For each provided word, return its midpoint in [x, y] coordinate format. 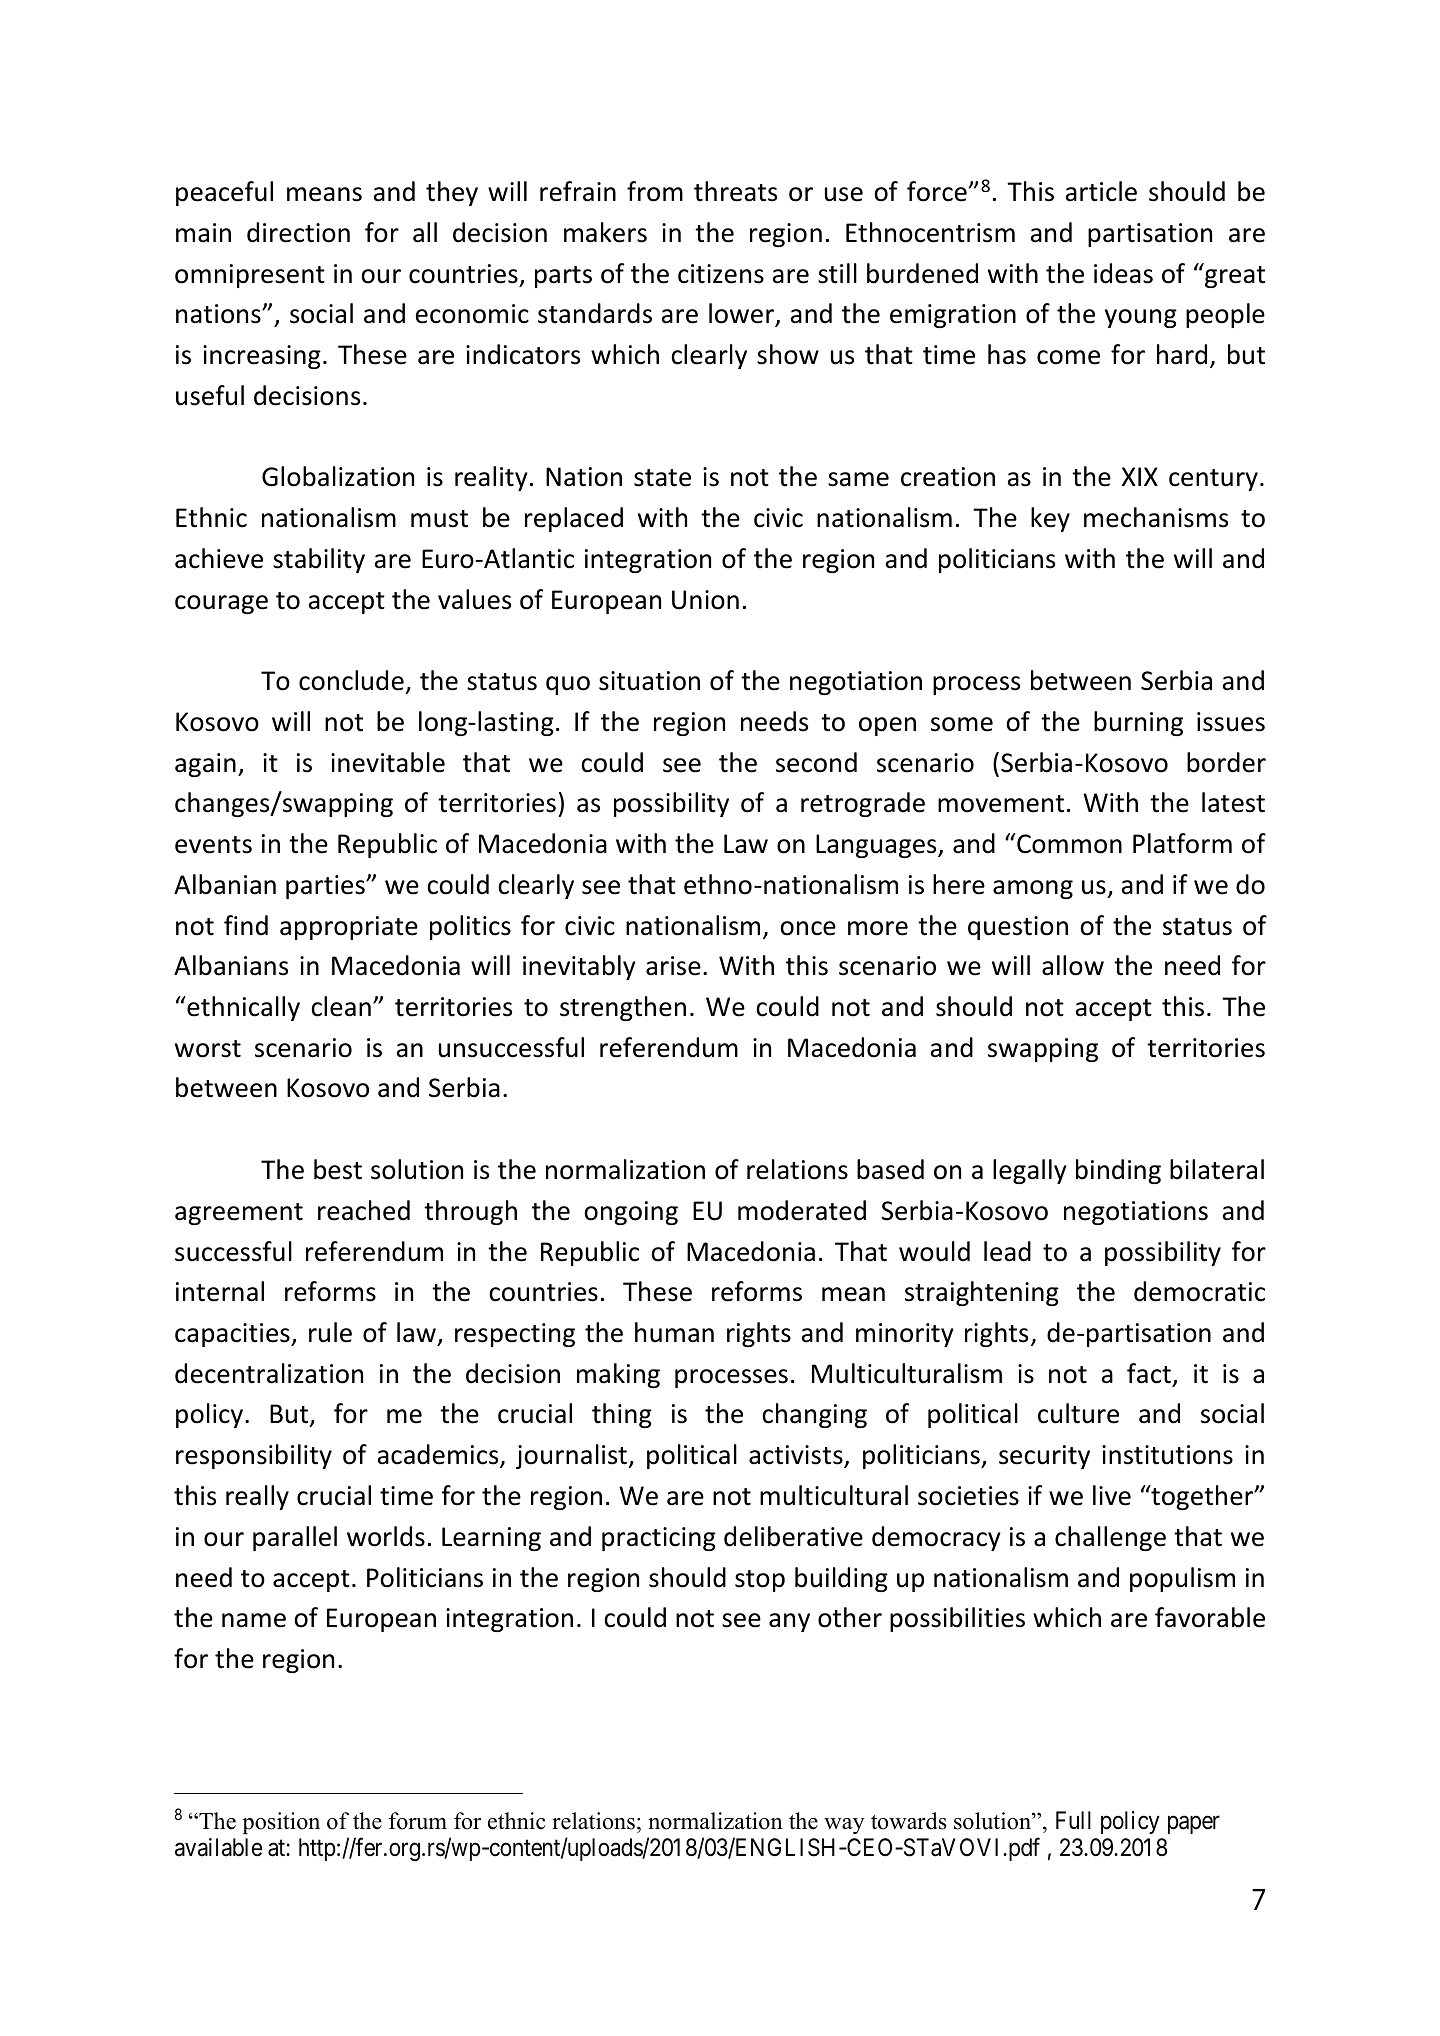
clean [341, 1006]
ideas [1123, 273]
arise [673, 966]
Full [1073, 1820]
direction [298, 232]
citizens [721, 274]
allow [1073, 965]
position [281, 1823]
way [844, 1826]
